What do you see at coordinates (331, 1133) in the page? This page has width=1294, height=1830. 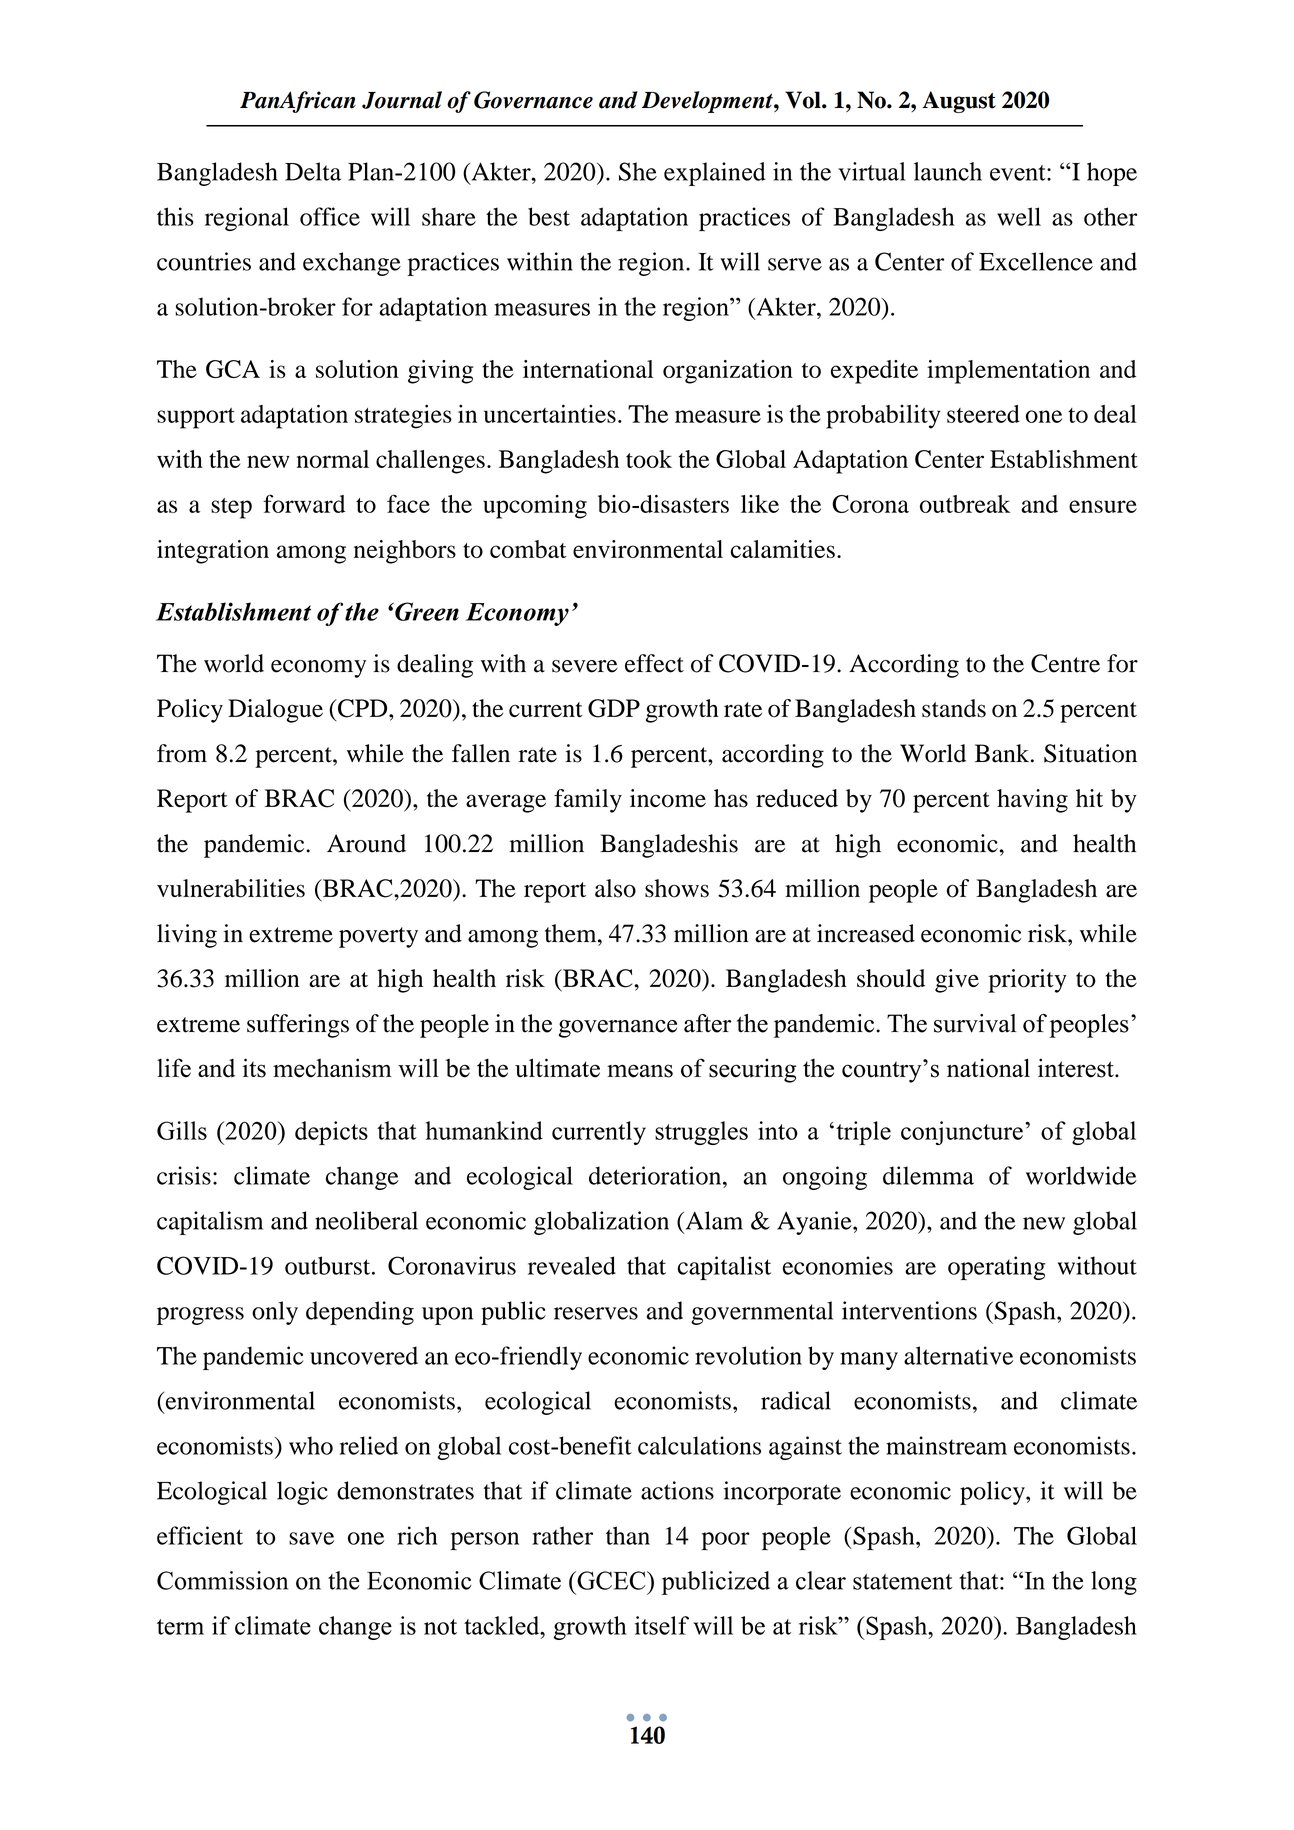 I see `depicts` at bounding box center [331, 1133].
